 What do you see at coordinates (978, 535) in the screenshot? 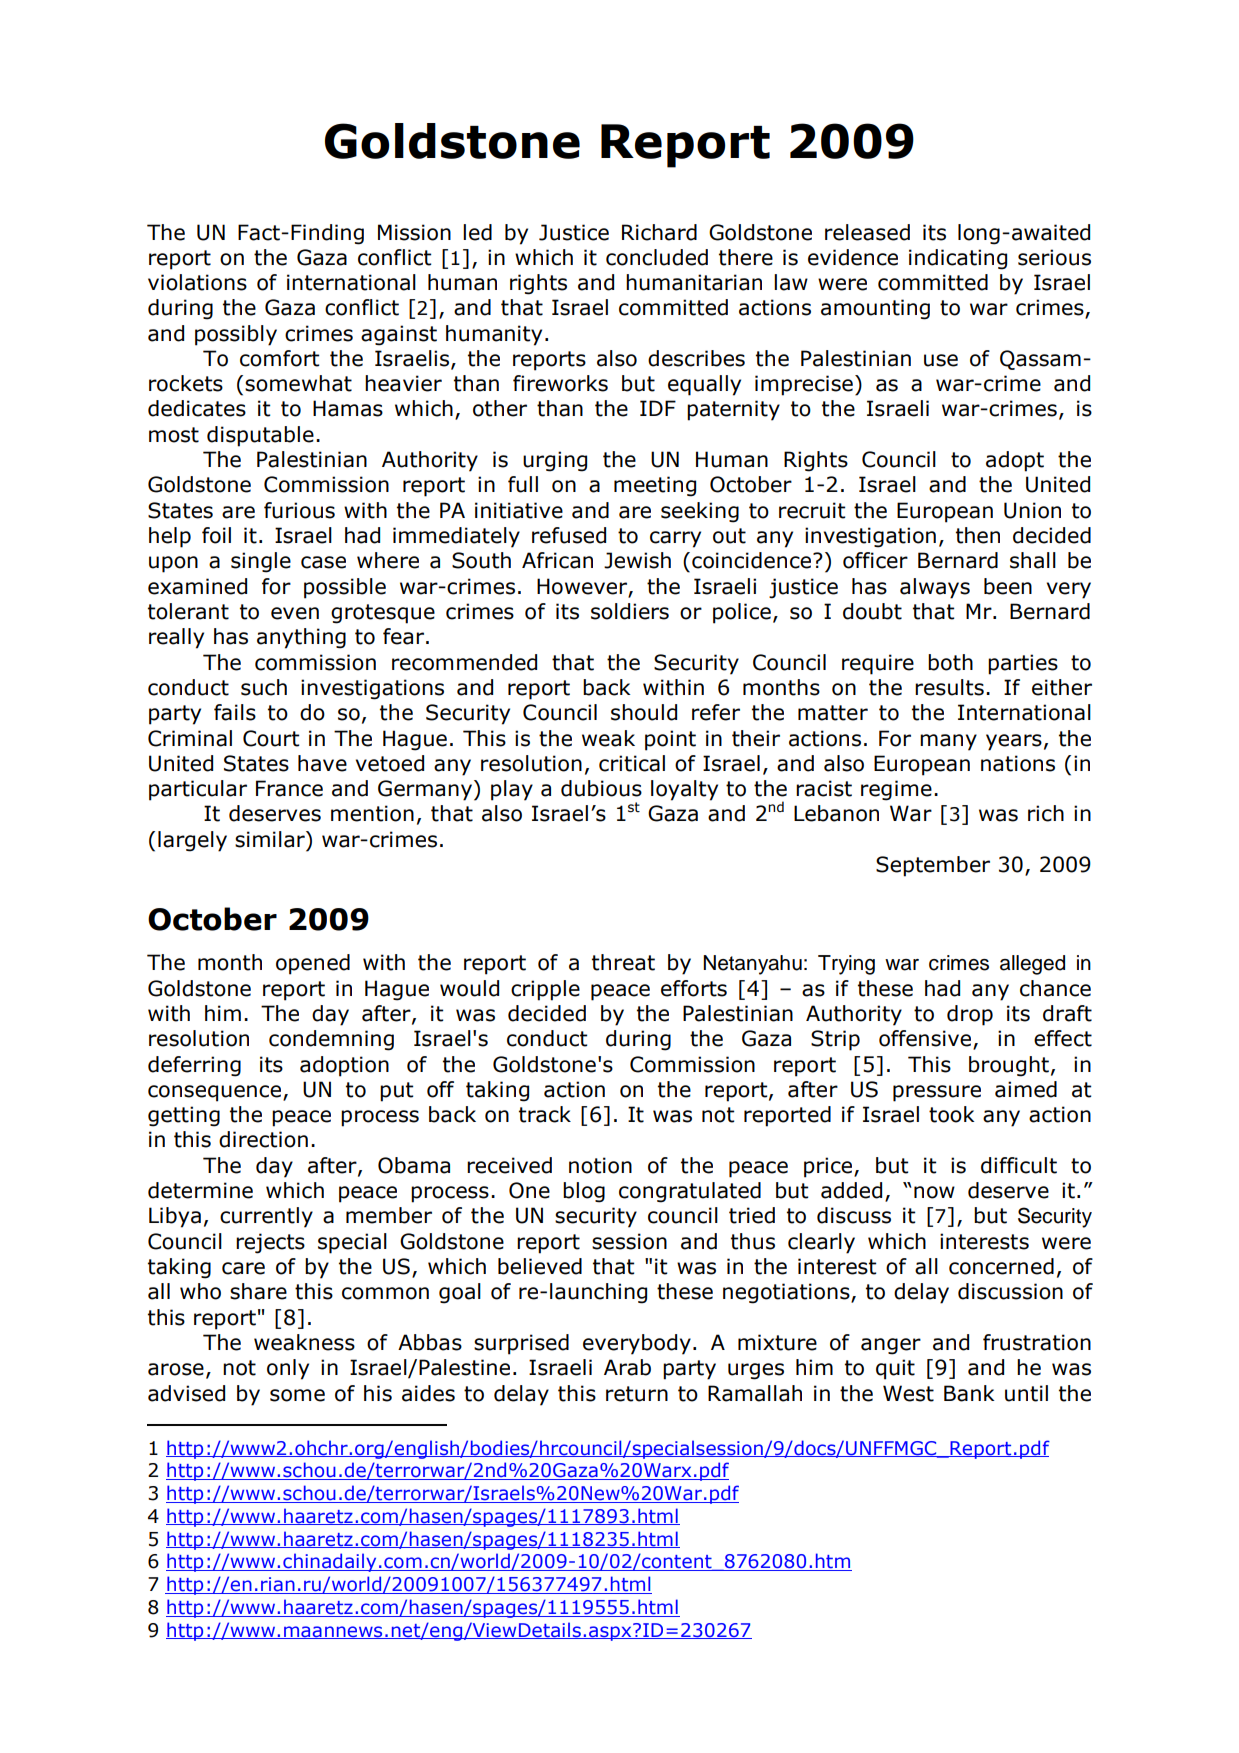
I see `then` at bounding box center [978, 535].
